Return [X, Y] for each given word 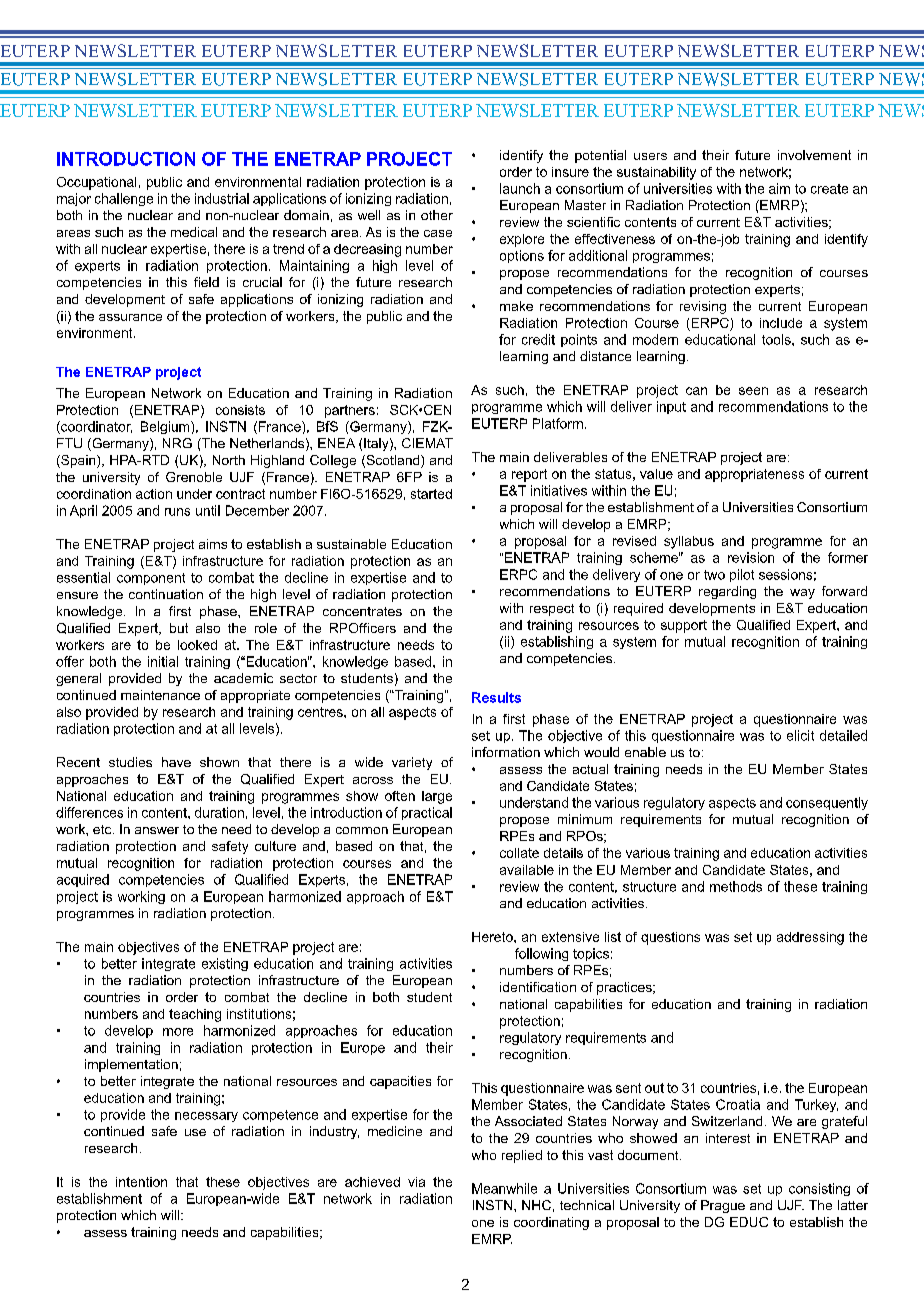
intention [141, 1182]
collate [519, 853]
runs [177, 512]
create [829, 189]
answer [157, 830]
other [437, 215]
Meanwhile [504, 1188]
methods [736, 886]
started [431, 494]
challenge [124, 199]
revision [751, 557]
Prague [723, 1206]
